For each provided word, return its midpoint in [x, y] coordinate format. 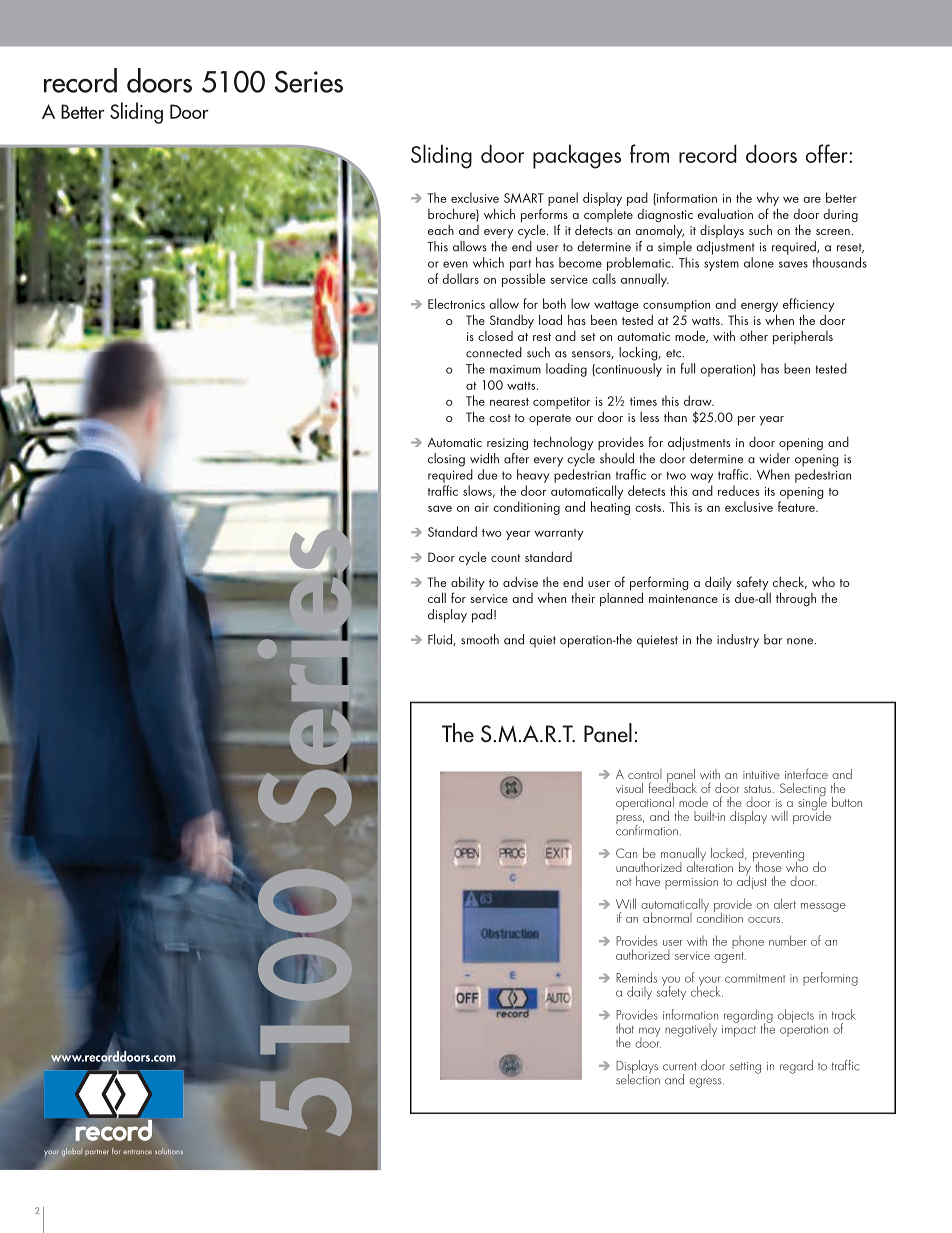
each [441, 230]
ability [468, 584]
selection [638, 1078]
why [768, 199]
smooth [480, 639]
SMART [524, 198]
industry [738, 641]
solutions [169, 1151]
